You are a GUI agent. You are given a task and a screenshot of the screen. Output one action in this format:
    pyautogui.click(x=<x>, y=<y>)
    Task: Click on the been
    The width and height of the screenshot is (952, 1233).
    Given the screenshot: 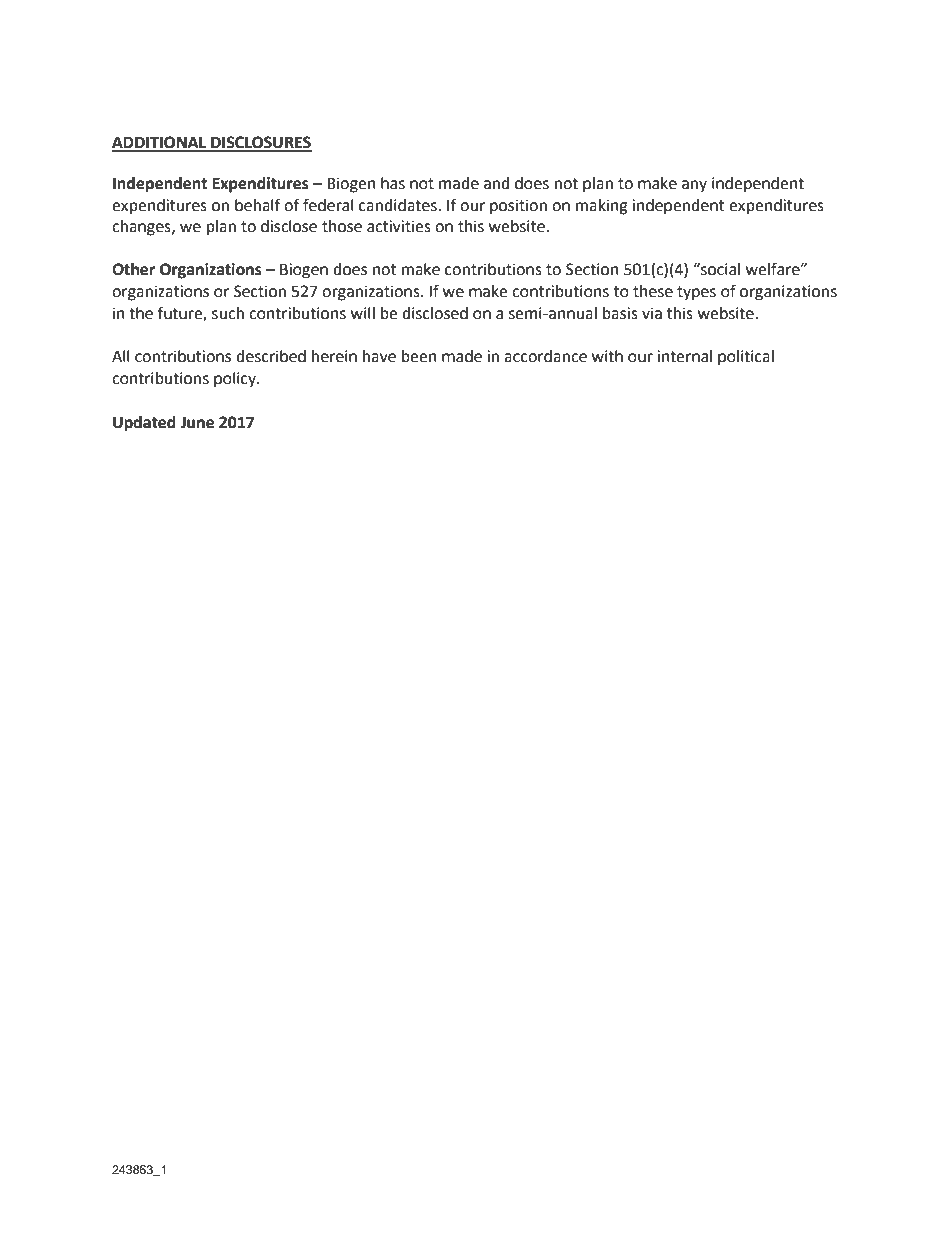 What is the action you would take?
    pyautogui.click(x=419, y=356)
